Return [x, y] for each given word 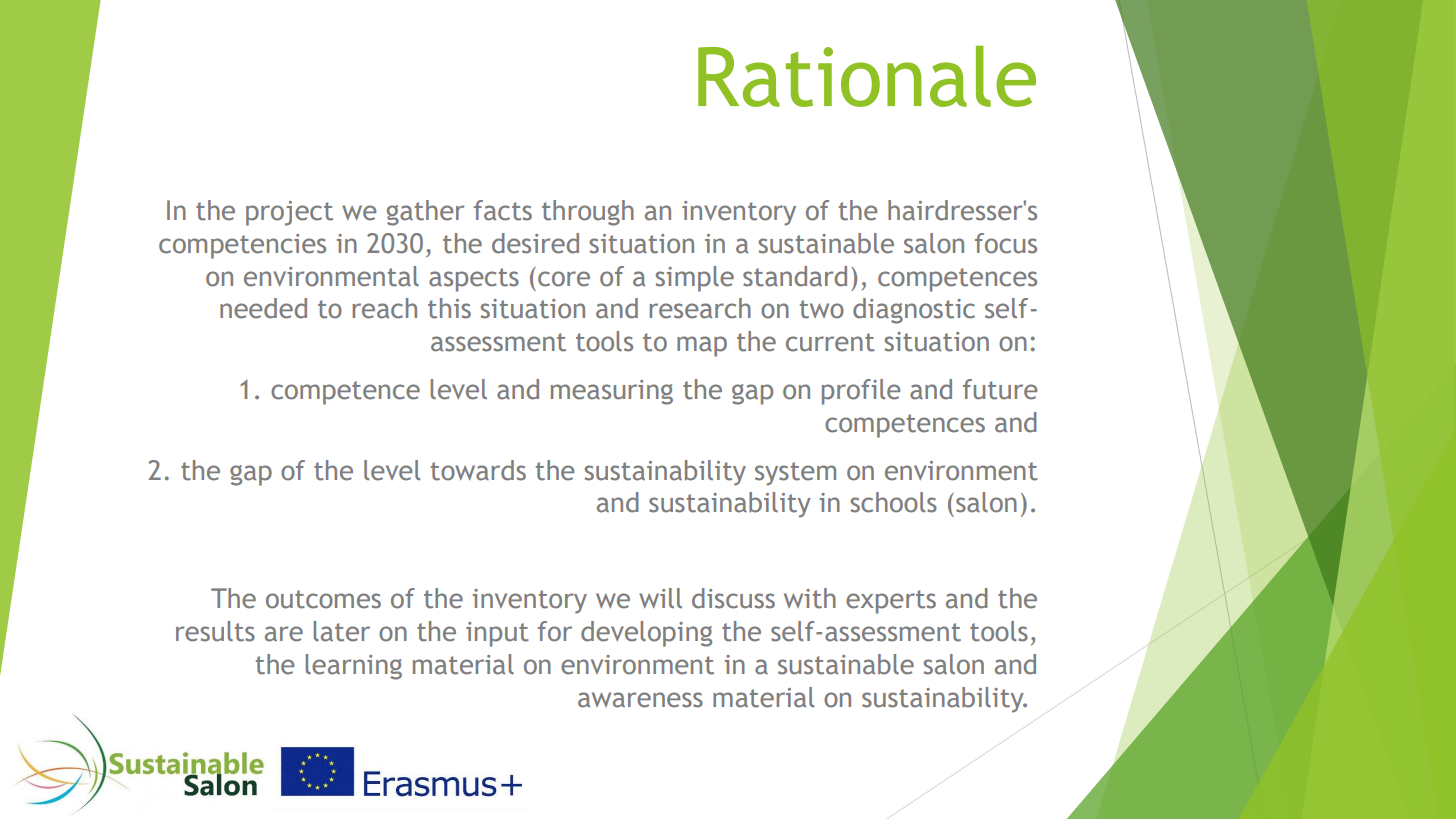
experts [891, 602]
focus [1006, 243]
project [289, 213]
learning [354, 667]
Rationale [867, 76]
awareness [640, 700]
